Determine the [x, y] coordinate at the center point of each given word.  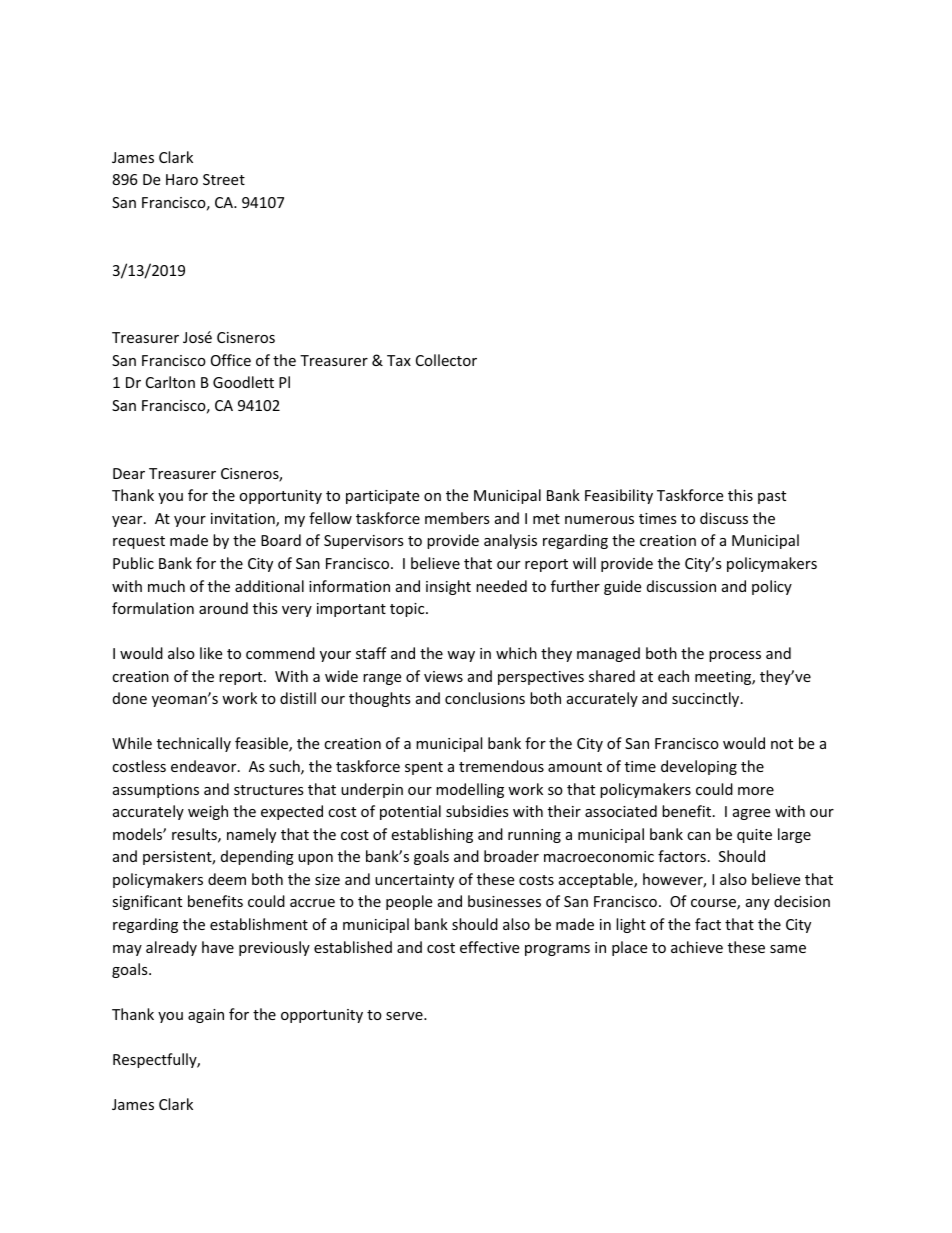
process [735, 656]
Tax [399, 360]
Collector [446, 360]
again [206, 1016]
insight [448, 587]
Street [224, 179]
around [223, 608]
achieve [697, 947]
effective [489, 947]
